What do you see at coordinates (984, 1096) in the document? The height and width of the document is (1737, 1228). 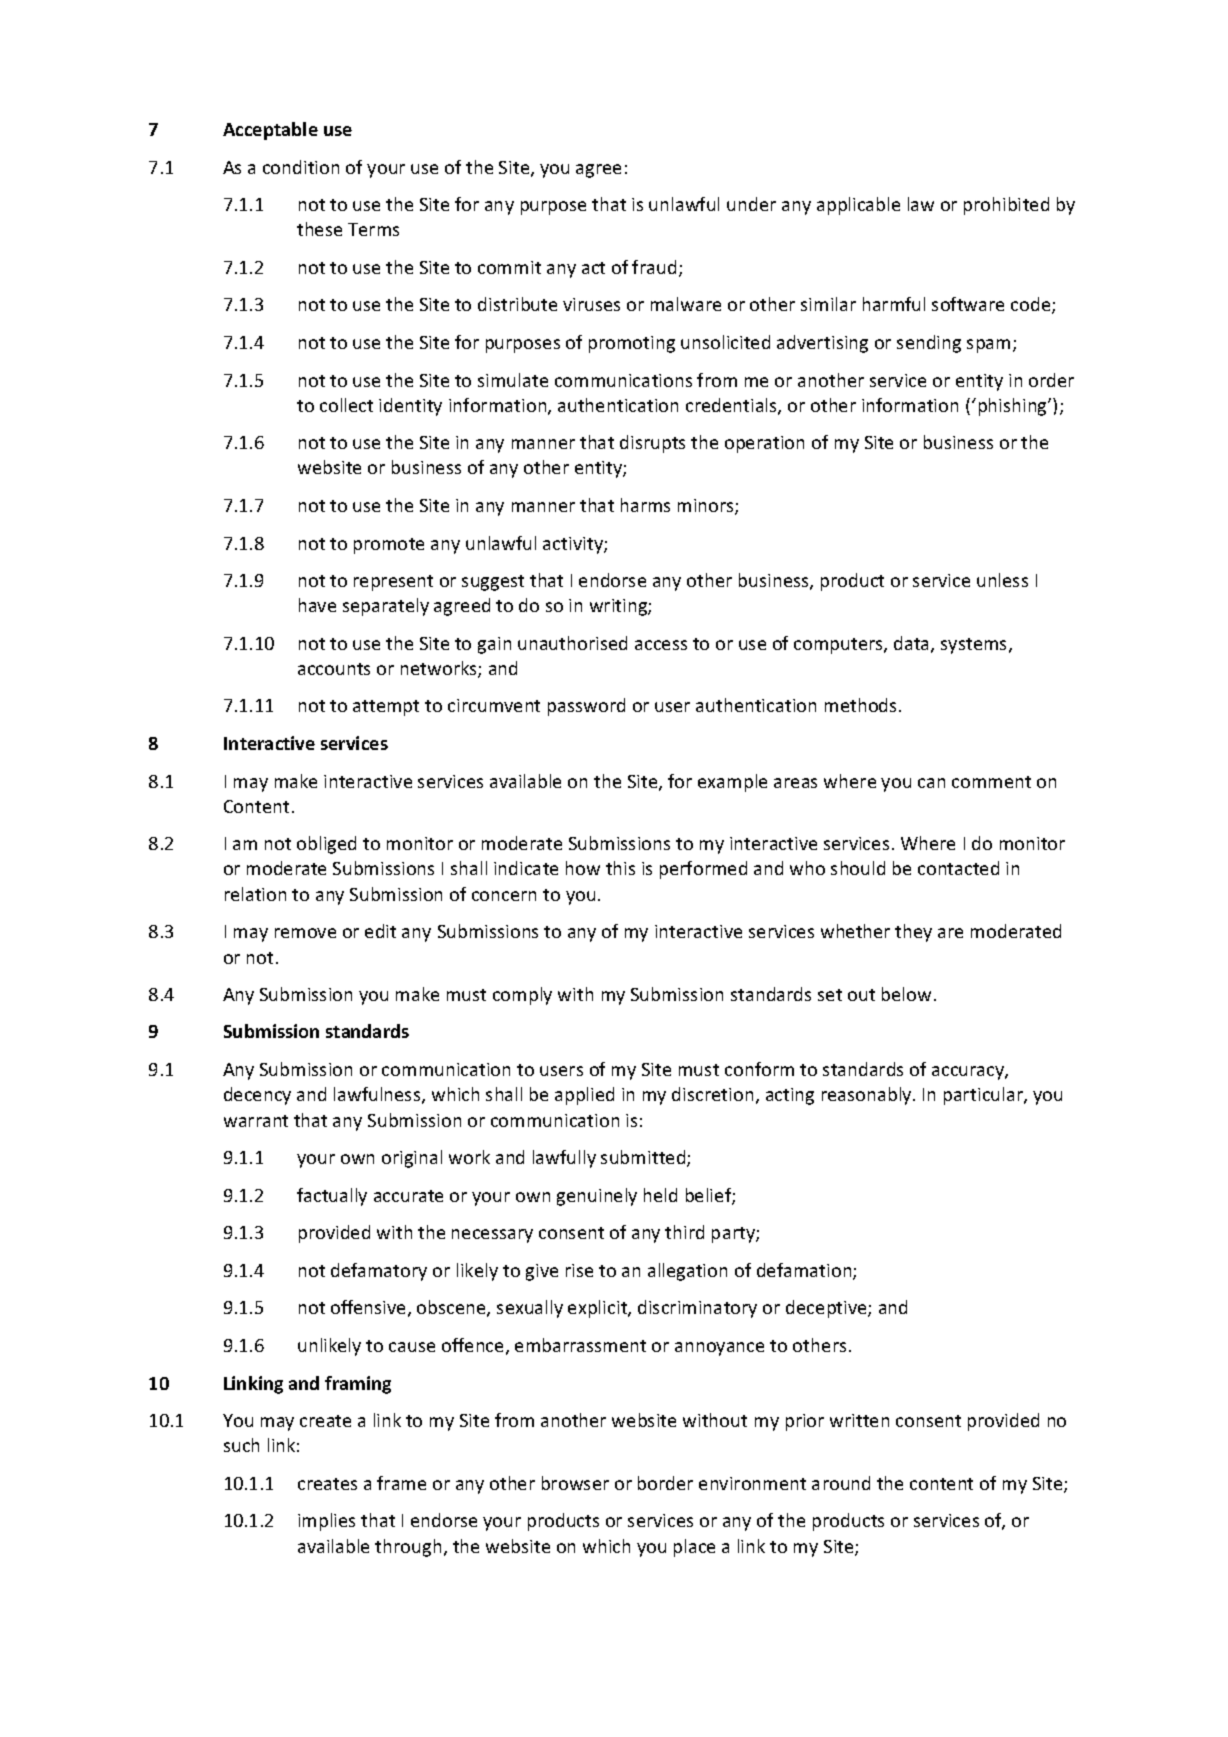 I see `particular` at bounding box center [984, 1096].
